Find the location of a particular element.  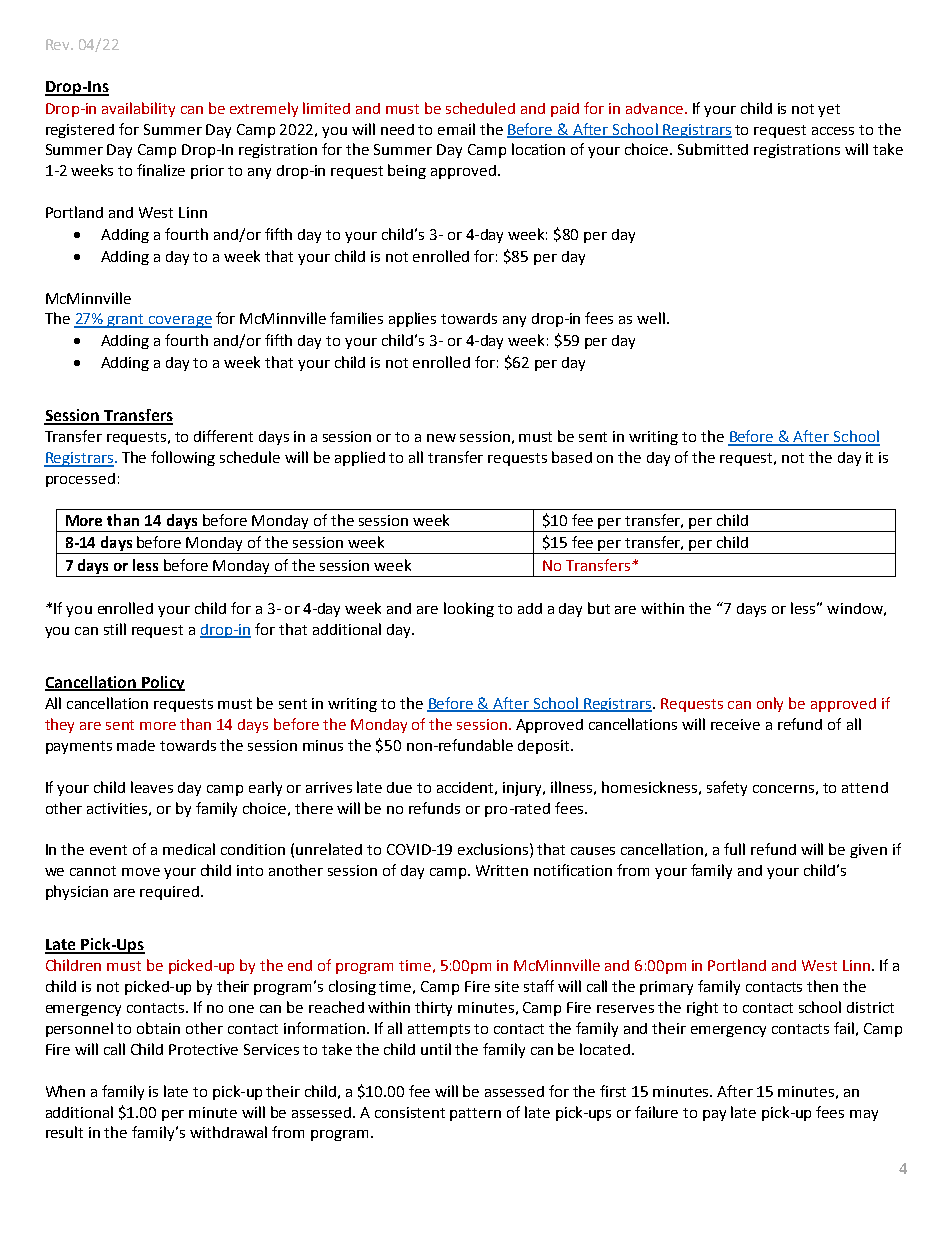

yet is located at coordinates (829, 110).
